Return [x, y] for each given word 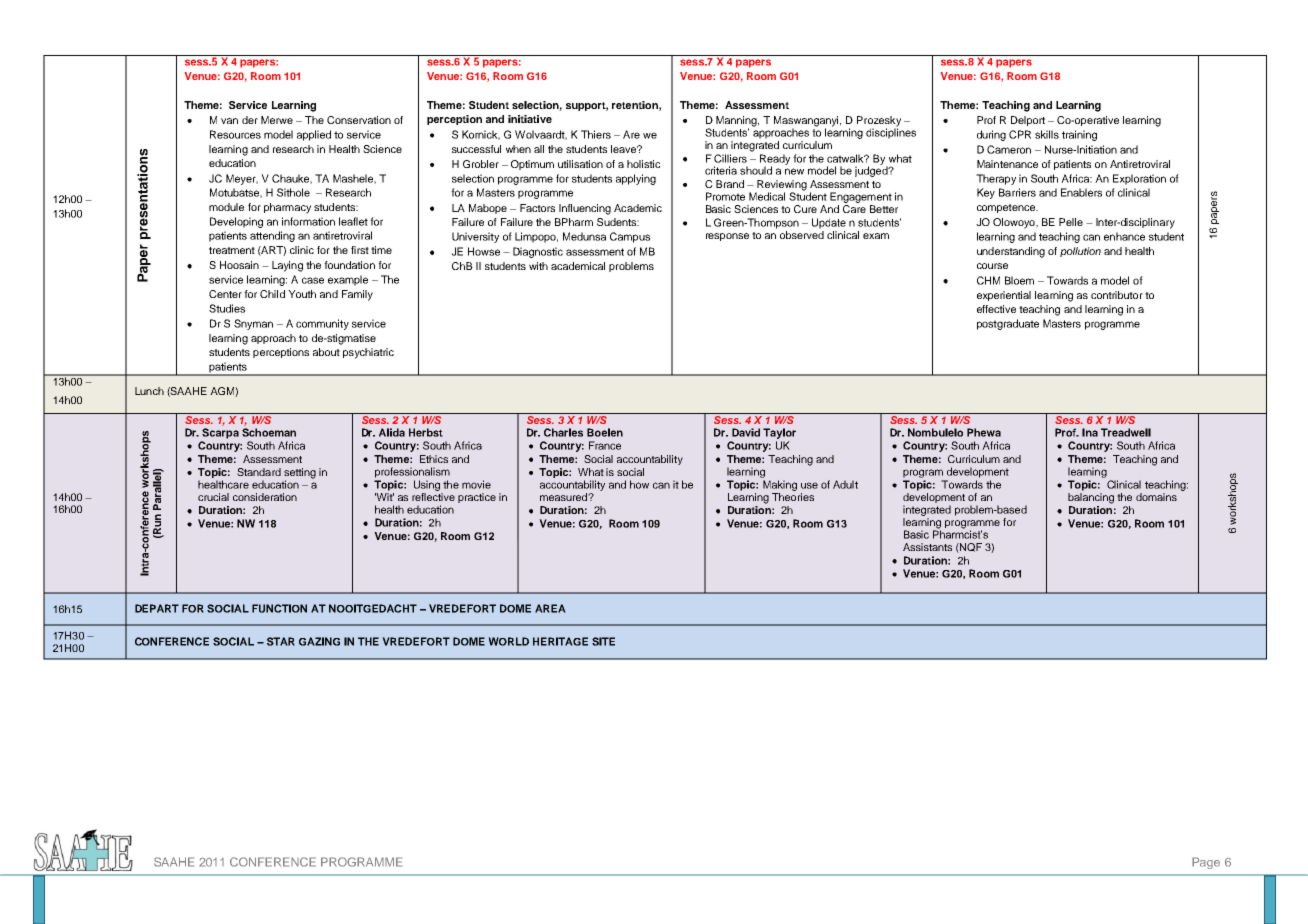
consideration [265, 497]
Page [1206, 863]
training [1079, 135]
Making [780, 485]
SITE [603, 641]
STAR [281, 641]
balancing [1091, 498]
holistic [643, 164]
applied [314, 135]
